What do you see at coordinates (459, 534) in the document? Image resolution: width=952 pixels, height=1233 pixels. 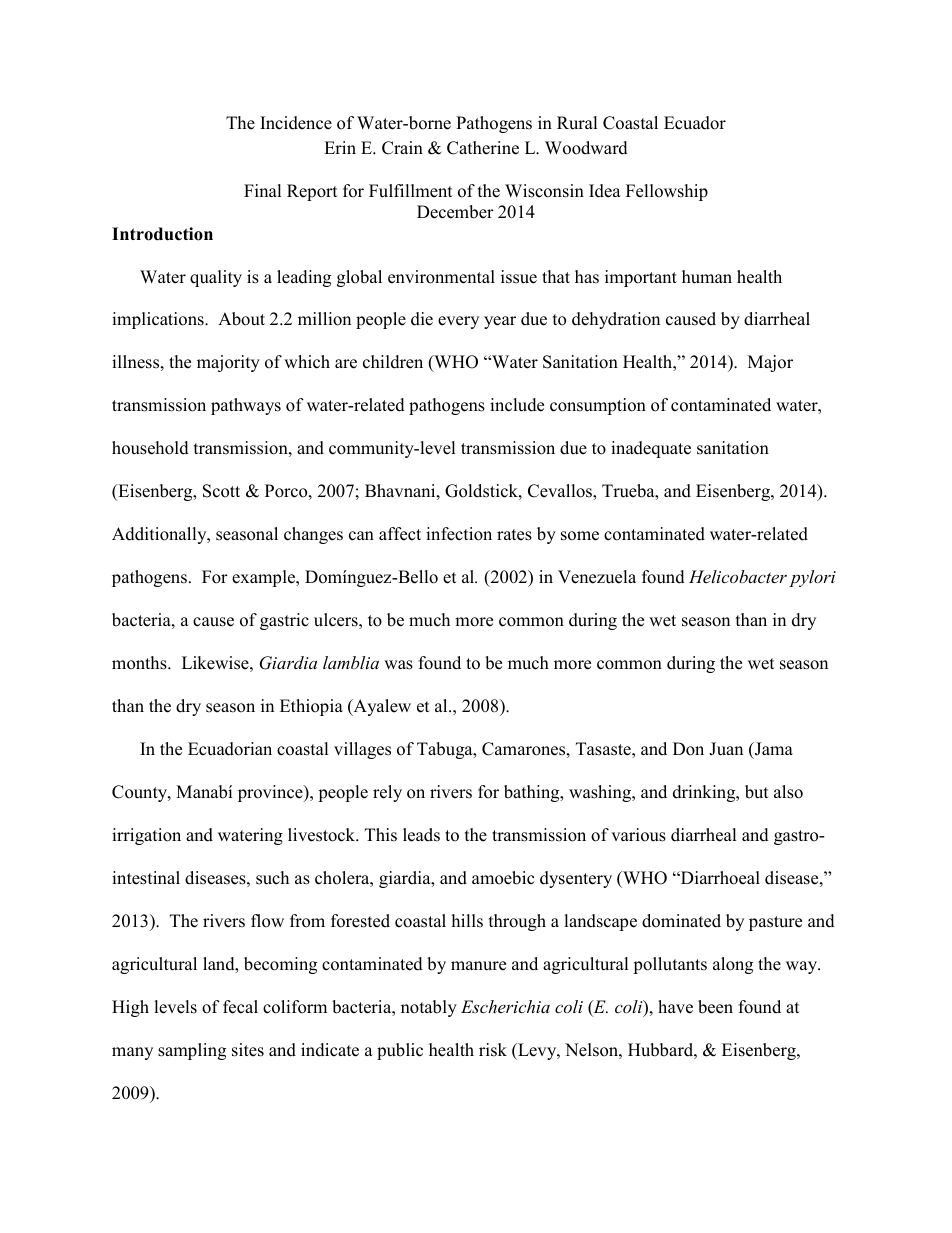 I see `infection` at bounding box center [459, 534].
